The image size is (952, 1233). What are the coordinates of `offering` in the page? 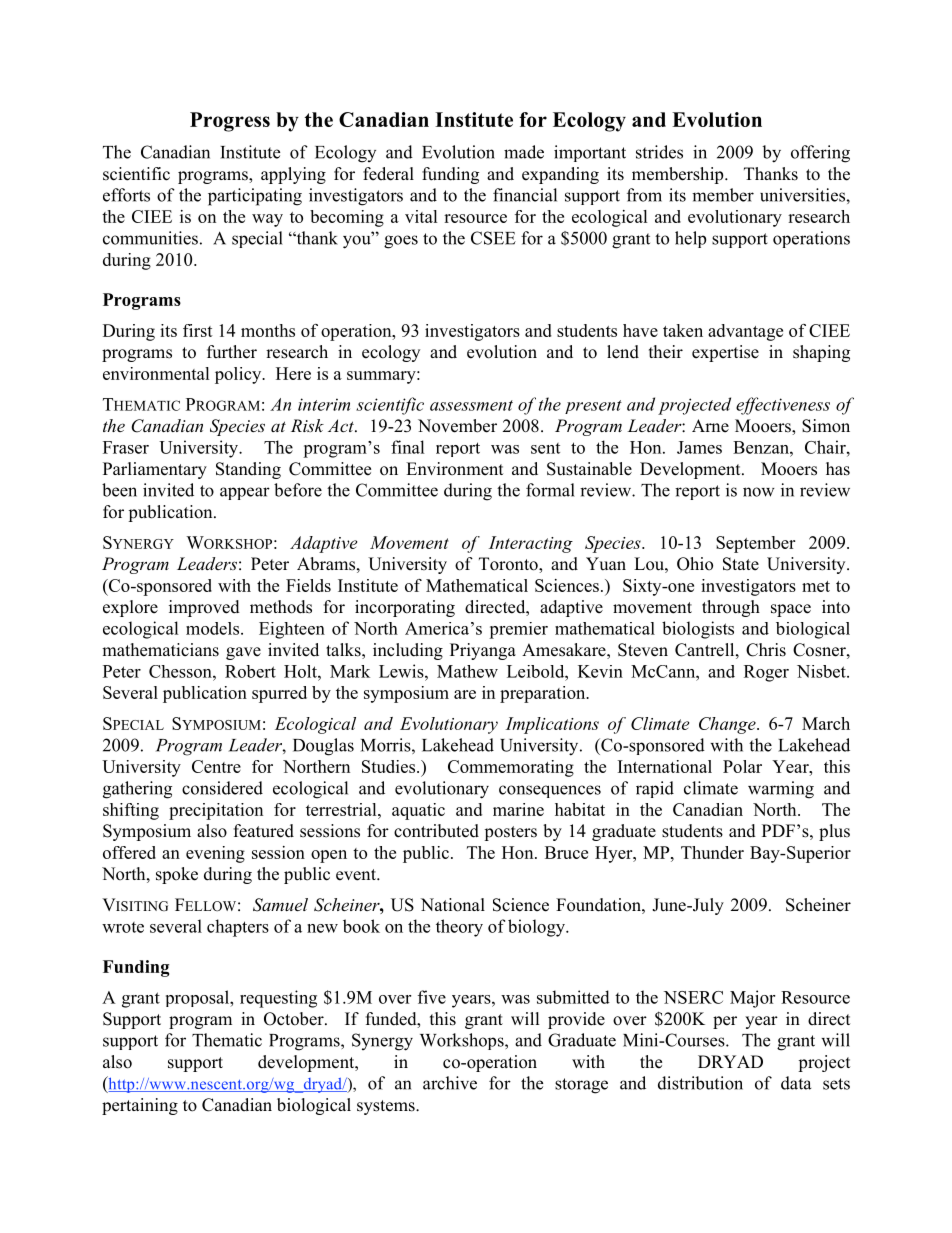 It's located at (820, 154).
